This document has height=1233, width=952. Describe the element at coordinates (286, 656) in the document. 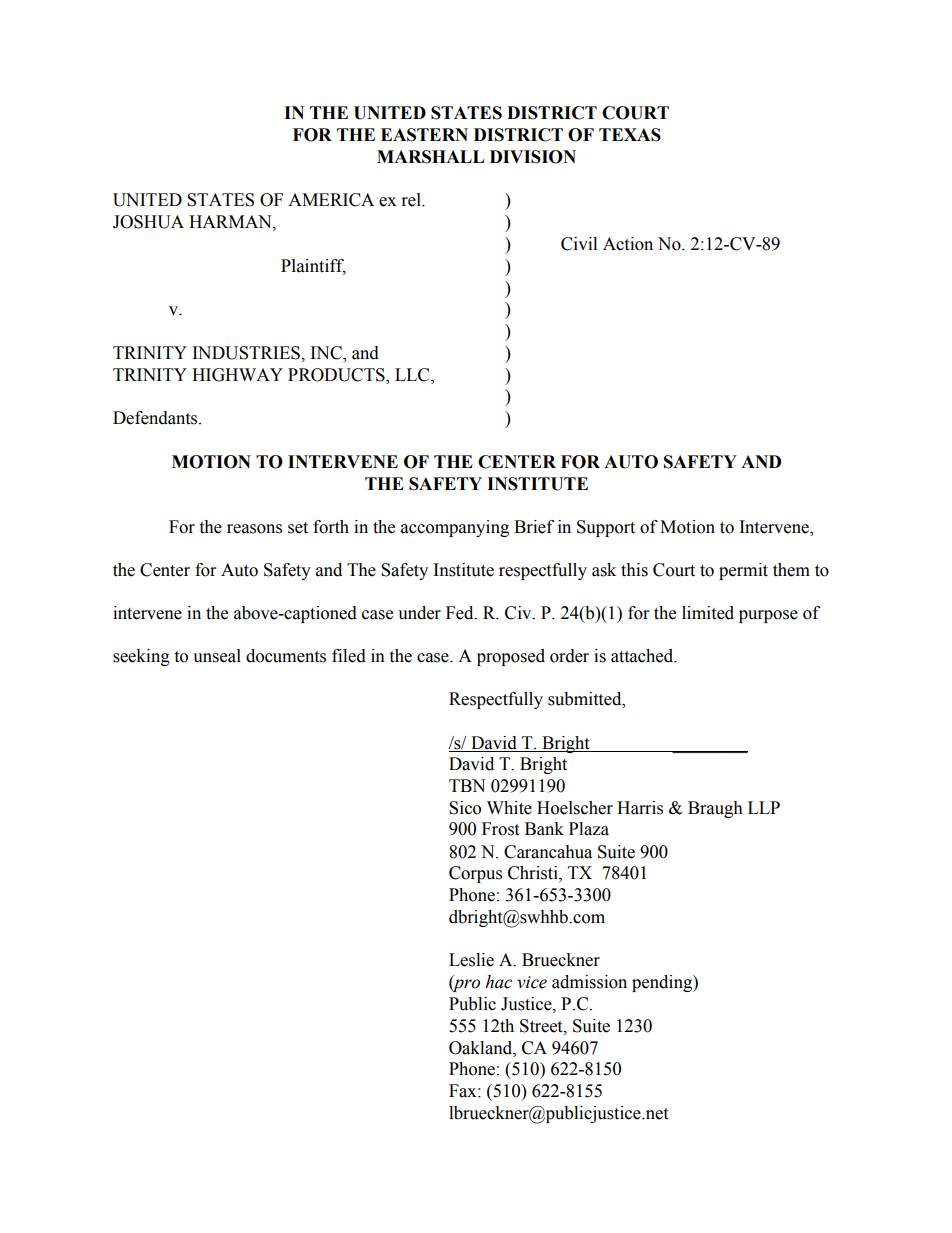

I see `documents` at that location.
